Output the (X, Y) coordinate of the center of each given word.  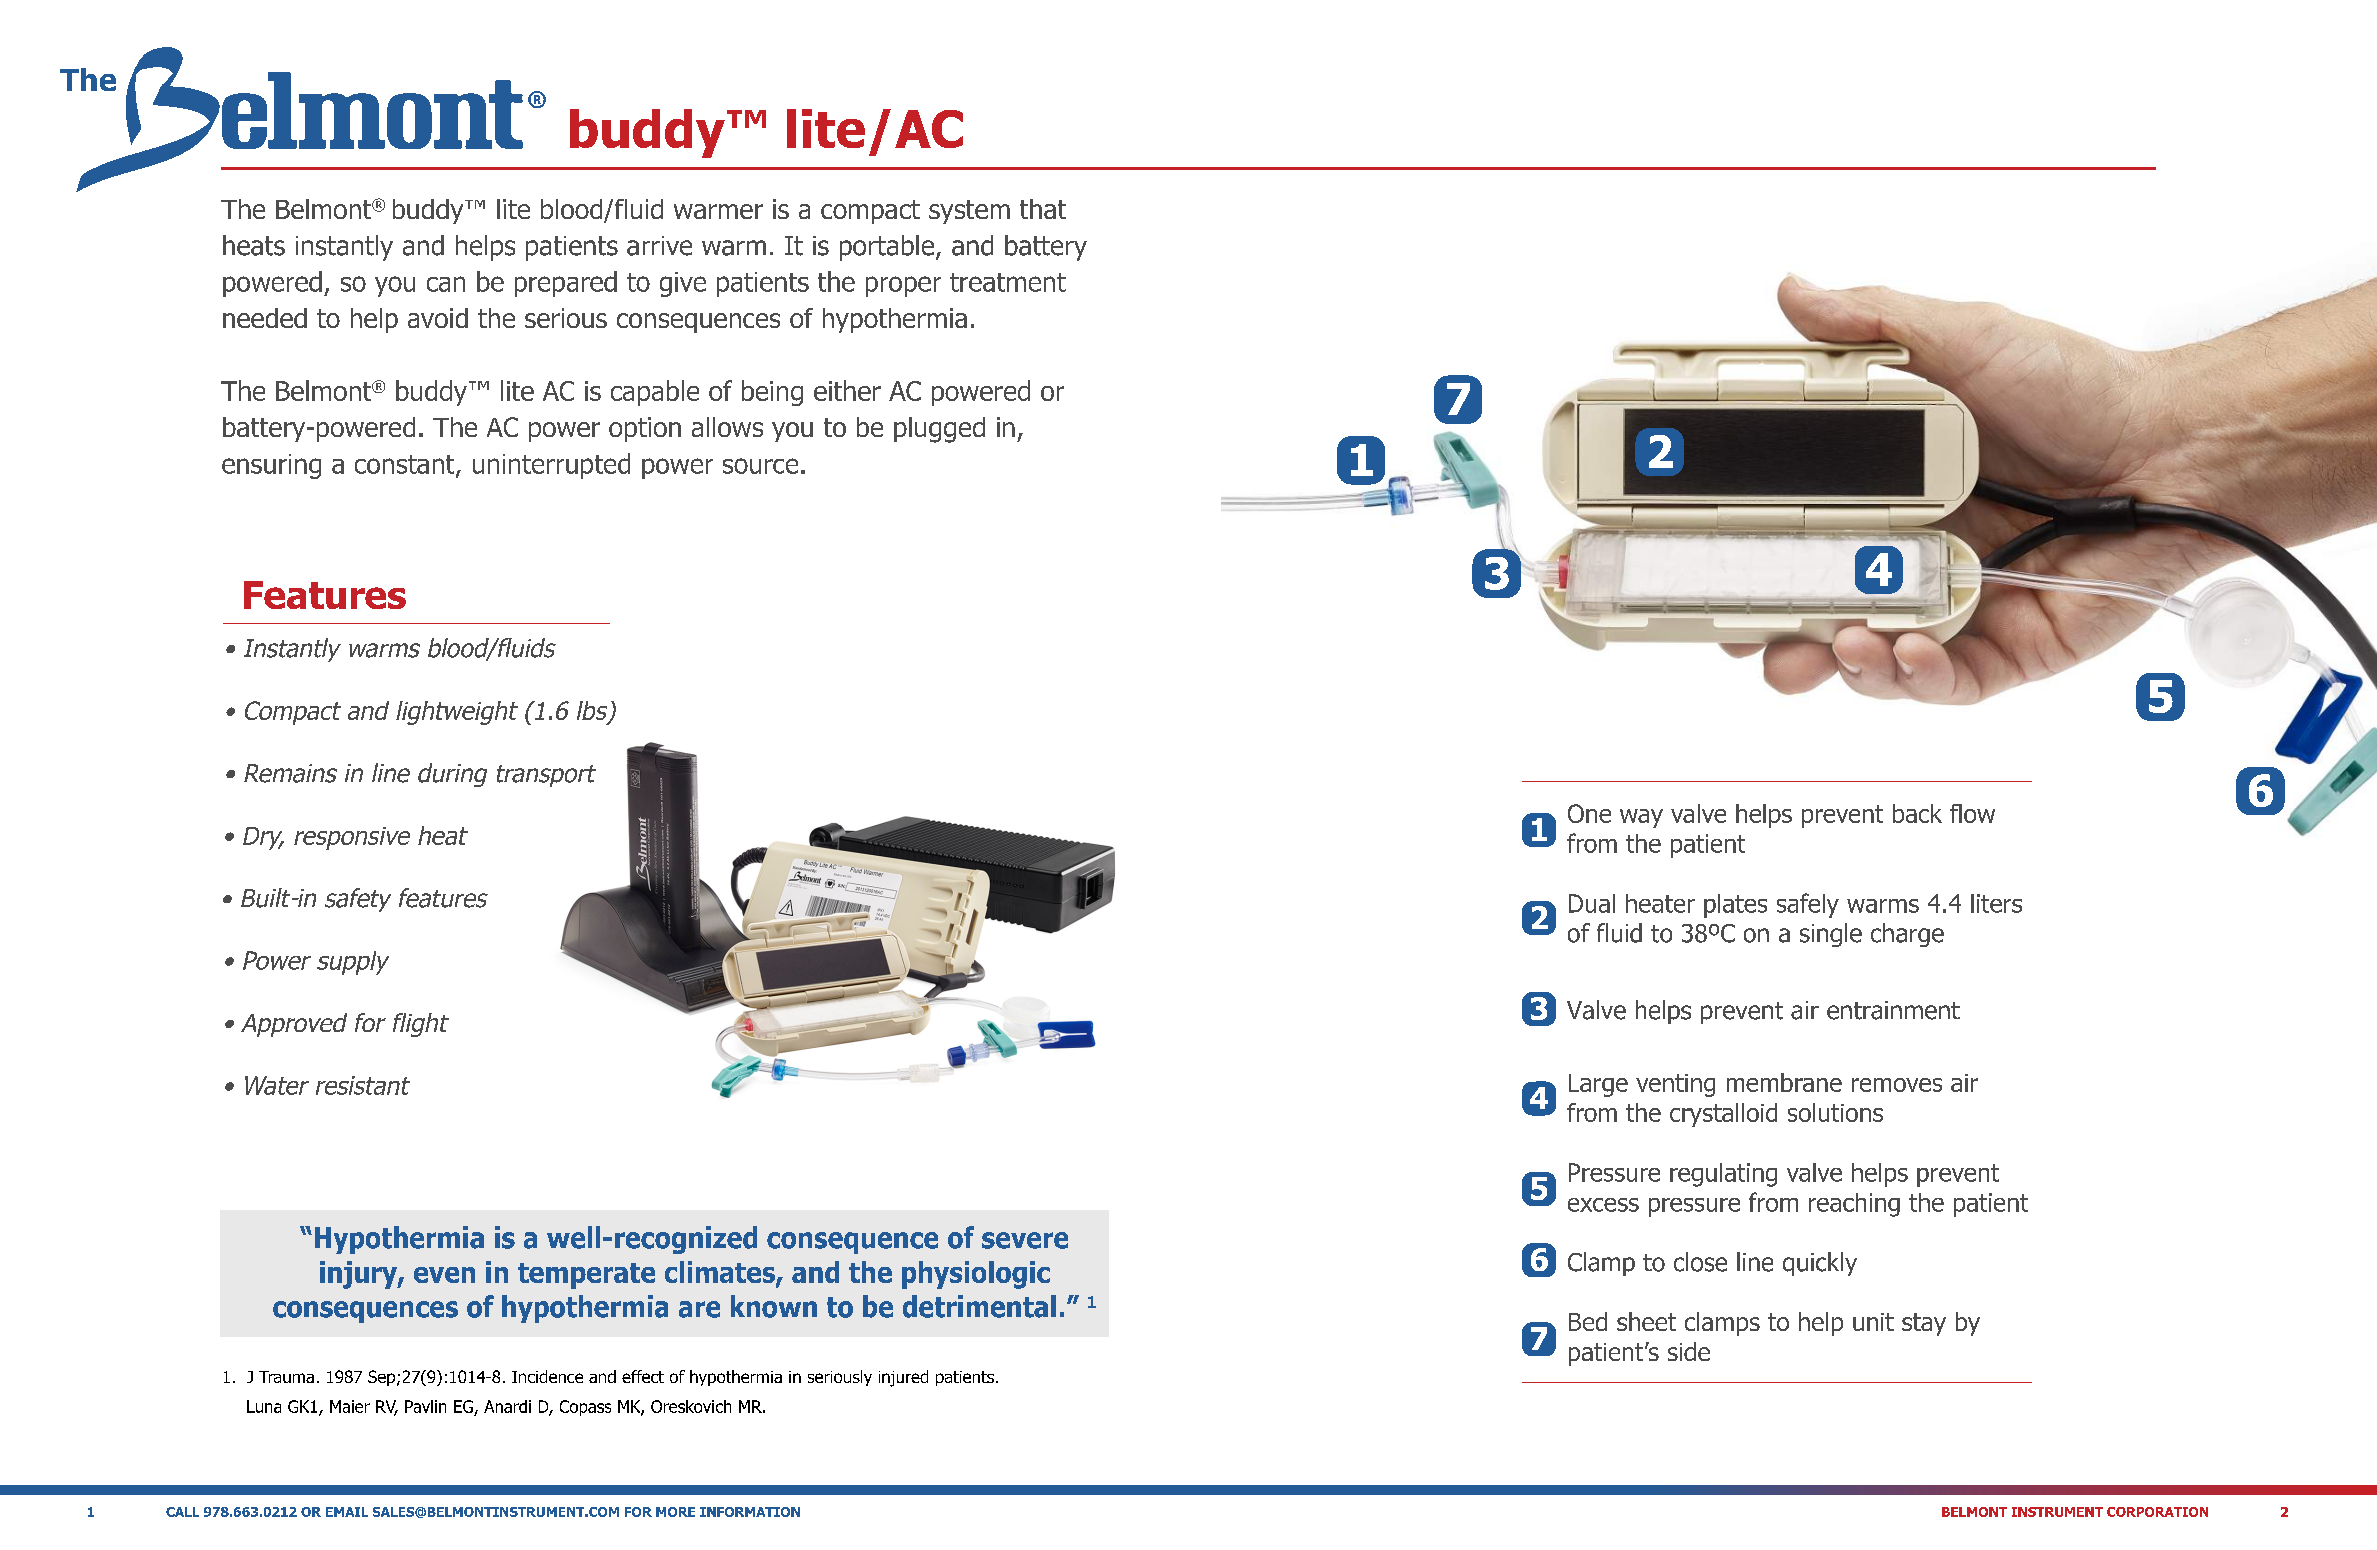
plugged (939, 430)
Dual (1592, 903)
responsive (352, 838)
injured (903, 1378)
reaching (1854, 1205)
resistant (363, 1085)
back (1917, 813)
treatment (1008, 282)
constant (406, 465)
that (1043, 209)
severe (1025, 1240)
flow (1972, 813)
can (446, 284)
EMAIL (347, 1512)
